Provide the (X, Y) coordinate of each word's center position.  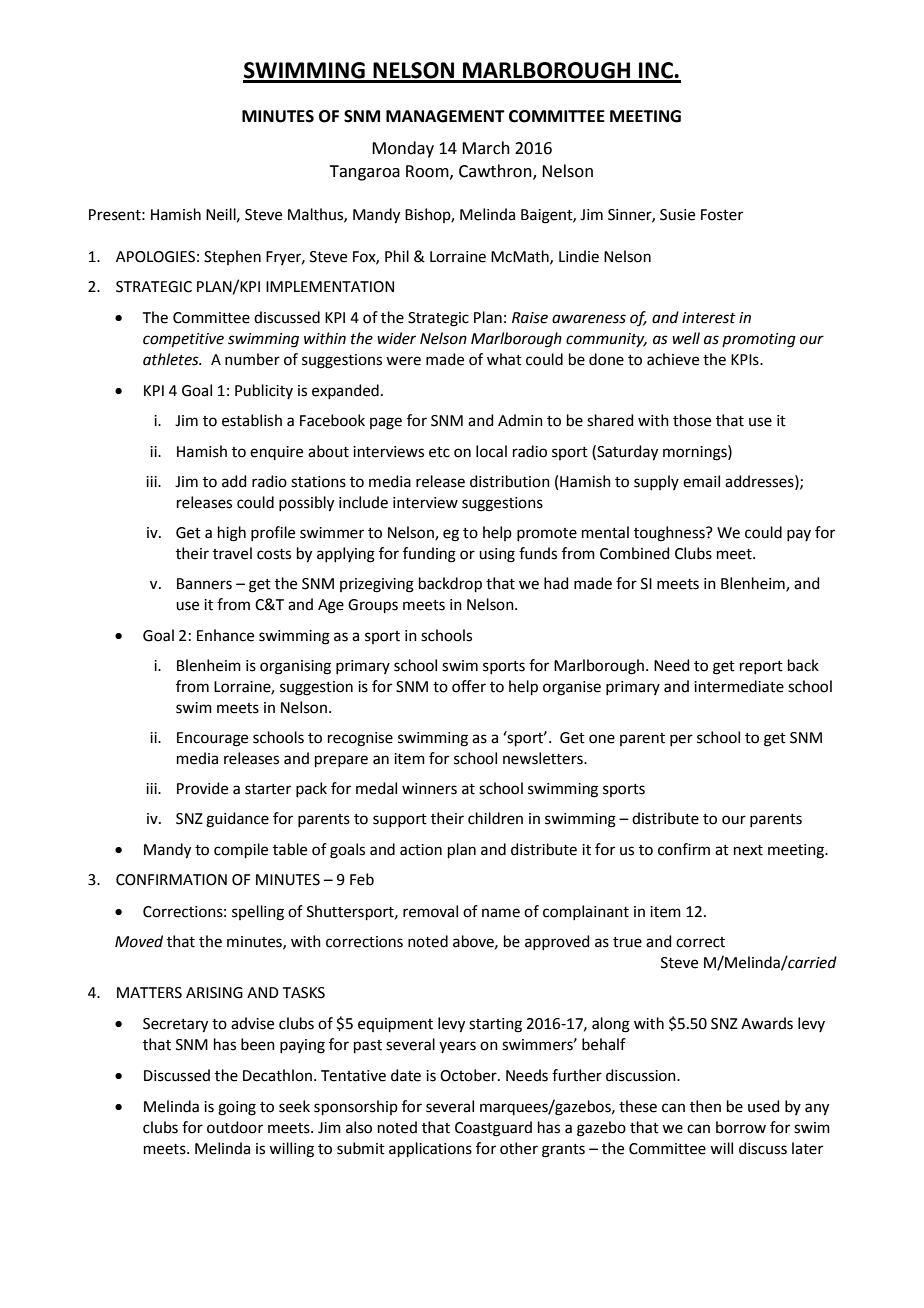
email (701, 481)
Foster (722, 215)
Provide (202, 788)
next (748, 850)
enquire (276, 453)
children (495, 818)
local (491, 451)
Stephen (232, 257)
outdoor (235, 1127)
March (486, 148)
